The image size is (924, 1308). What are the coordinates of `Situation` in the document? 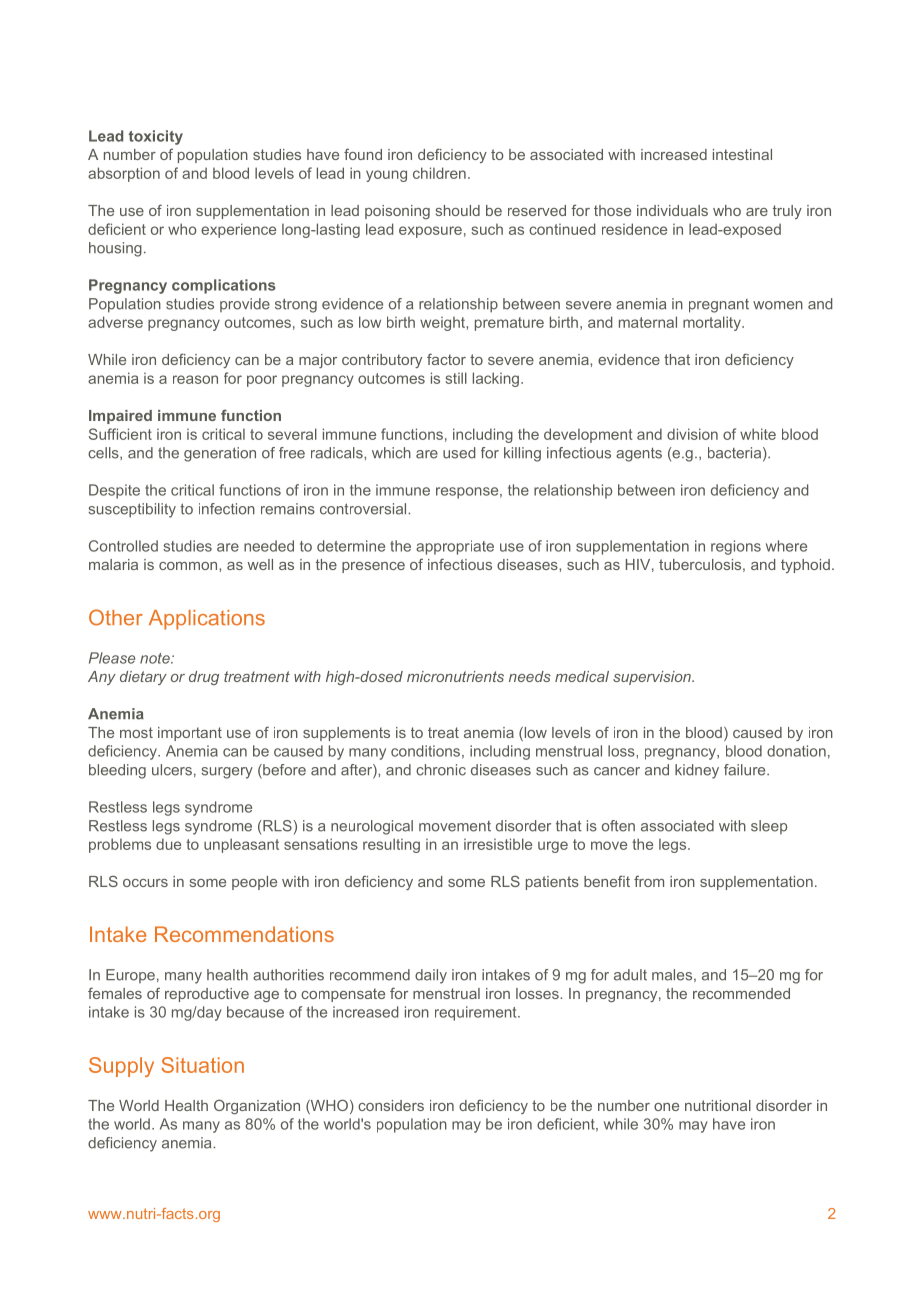 It's located at (202, 1065).
